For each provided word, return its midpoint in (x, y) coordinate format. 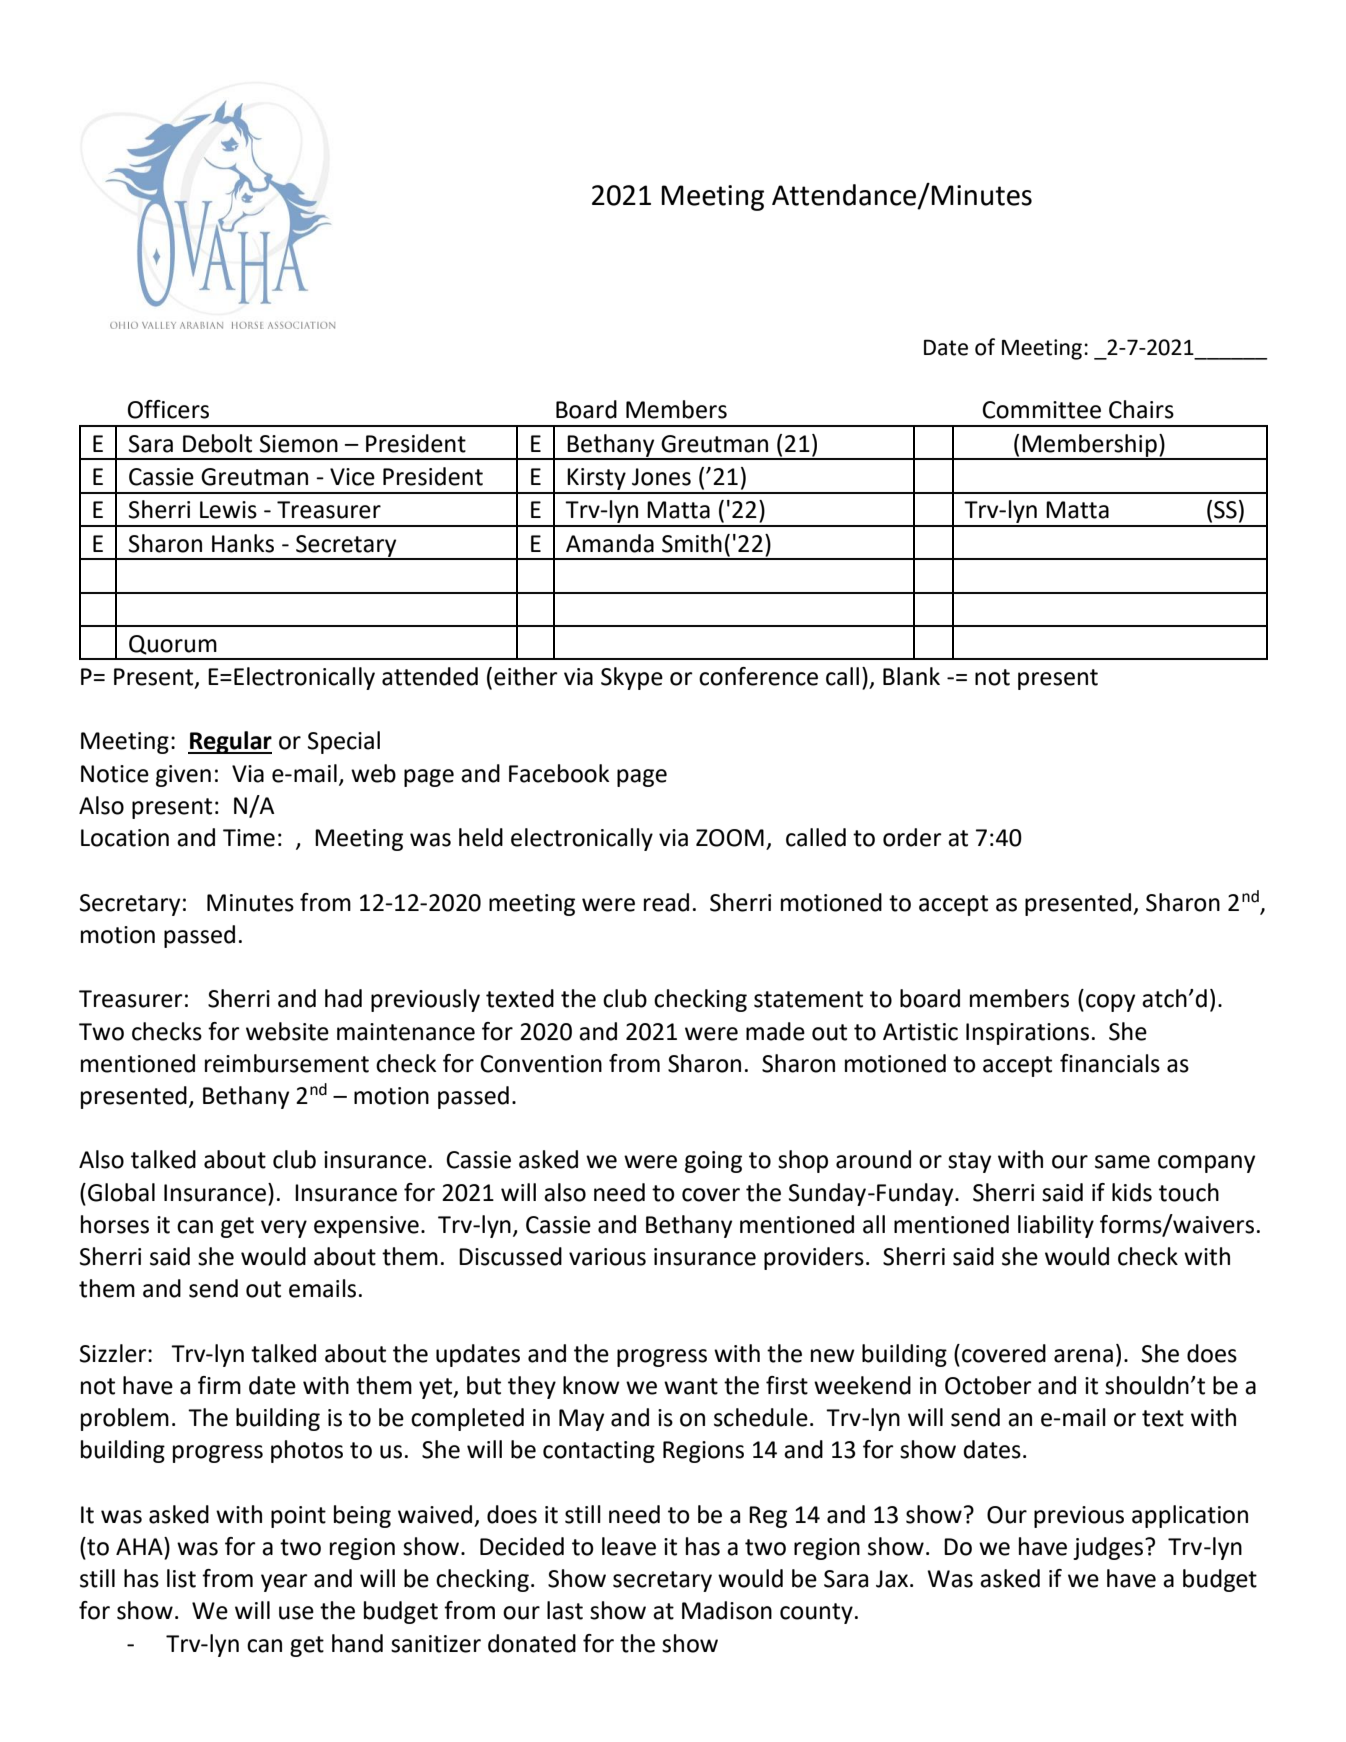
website (287, 1031)
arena (1083, 1356)
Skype (632, 678)
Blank (911, 676)
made (775, 1031)
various (607, 1257)
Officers (168, 409)
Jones (661, 477)
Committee (1041, 410)
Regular (230, 742)
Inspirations (1027, 1034)
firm (219, 1385)
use (296, 1613)
